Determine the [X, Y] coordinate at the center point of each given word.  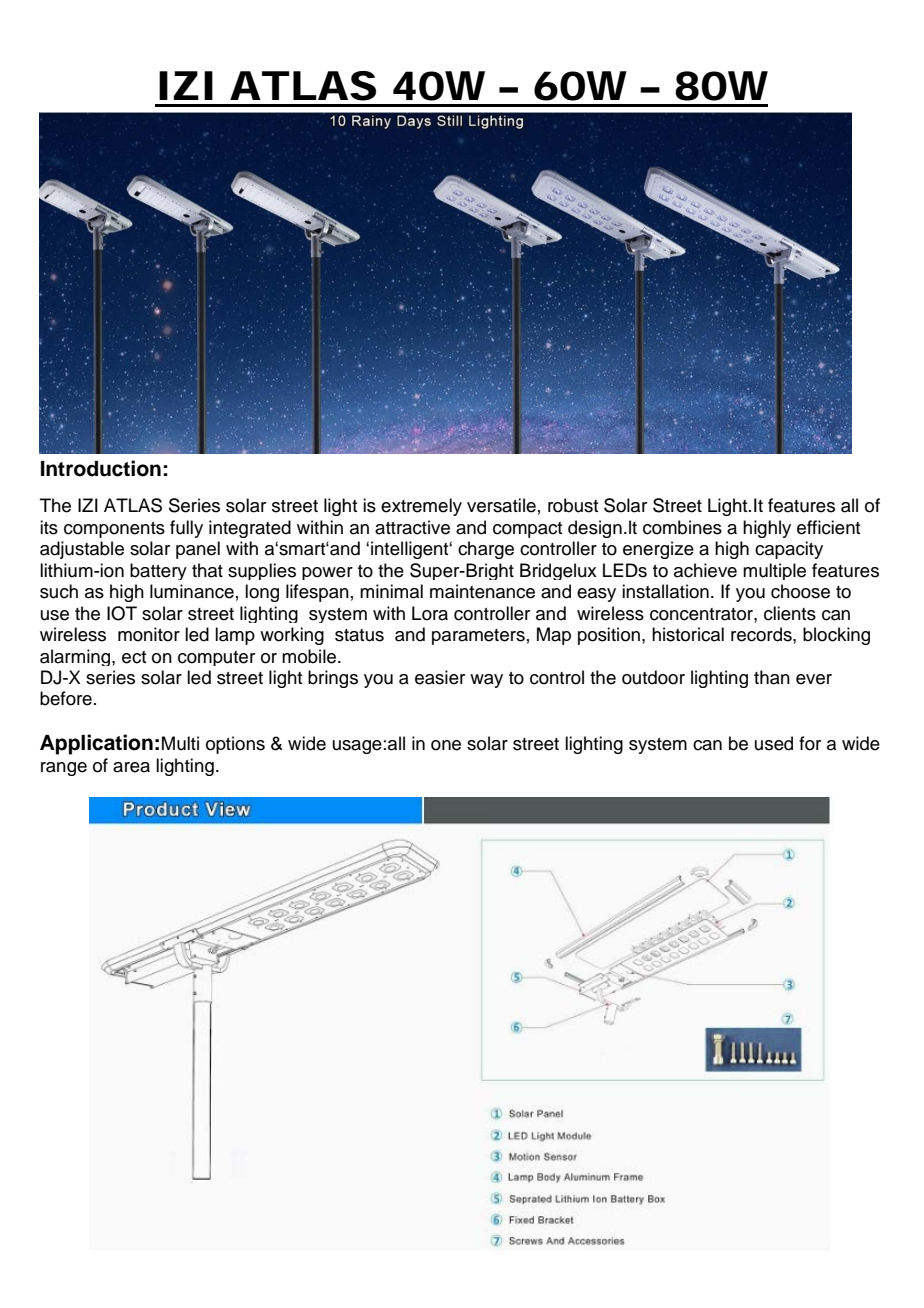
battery [158, 571]
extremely [421, 507]
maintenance [482, 591]
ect [134, 657]
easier [440, 677]
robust [573, 505]
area [131, 767]
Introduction [101, 468]
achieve [705, 570]
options [235, 745]
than [772, 677]
